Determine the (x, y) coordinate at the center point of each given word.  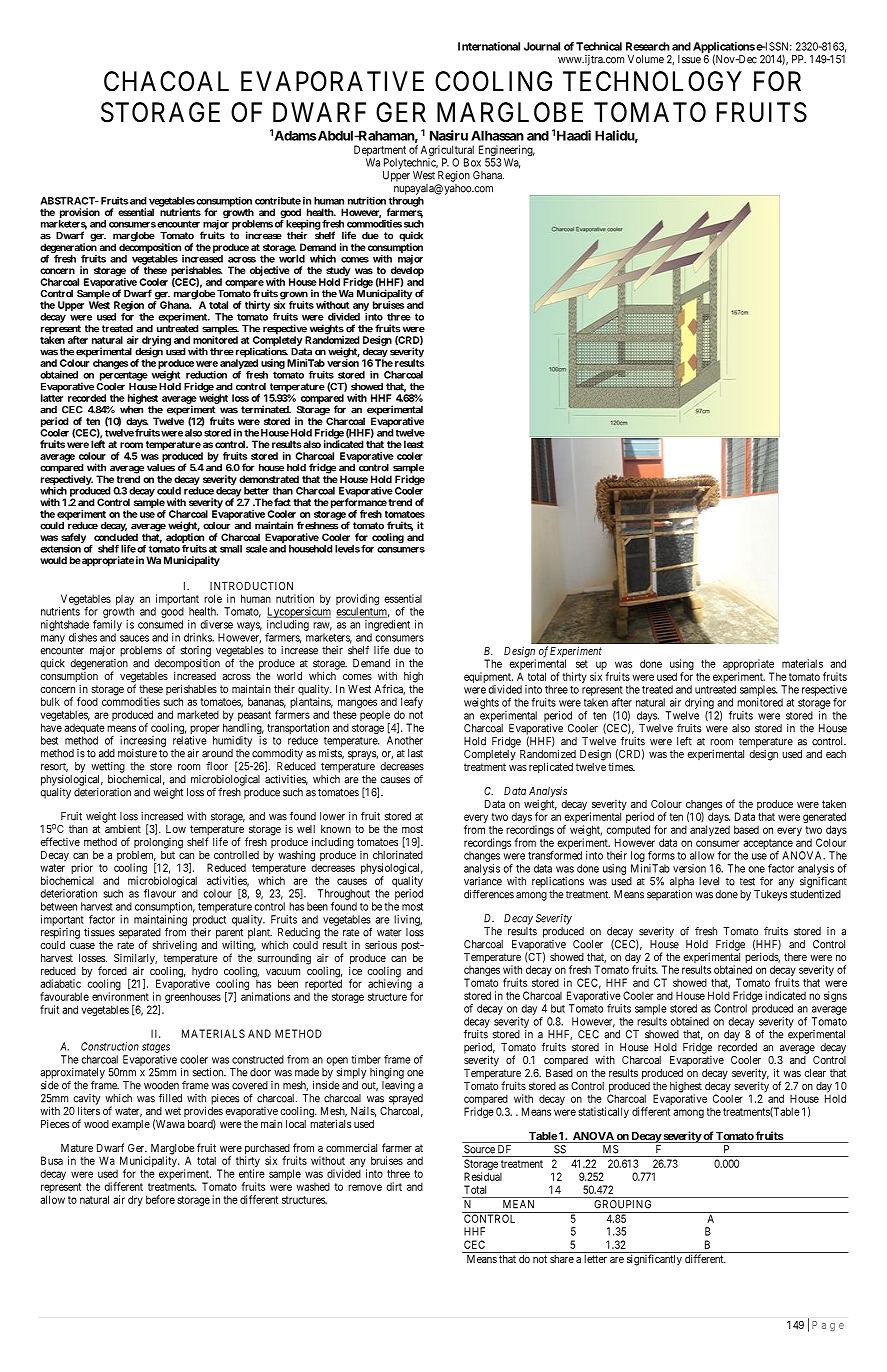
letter (595, 1259)
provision (79, 214)
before (160, 1199)
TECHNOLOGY (652, 81)
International (489, 46)
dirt (394, 1186)
